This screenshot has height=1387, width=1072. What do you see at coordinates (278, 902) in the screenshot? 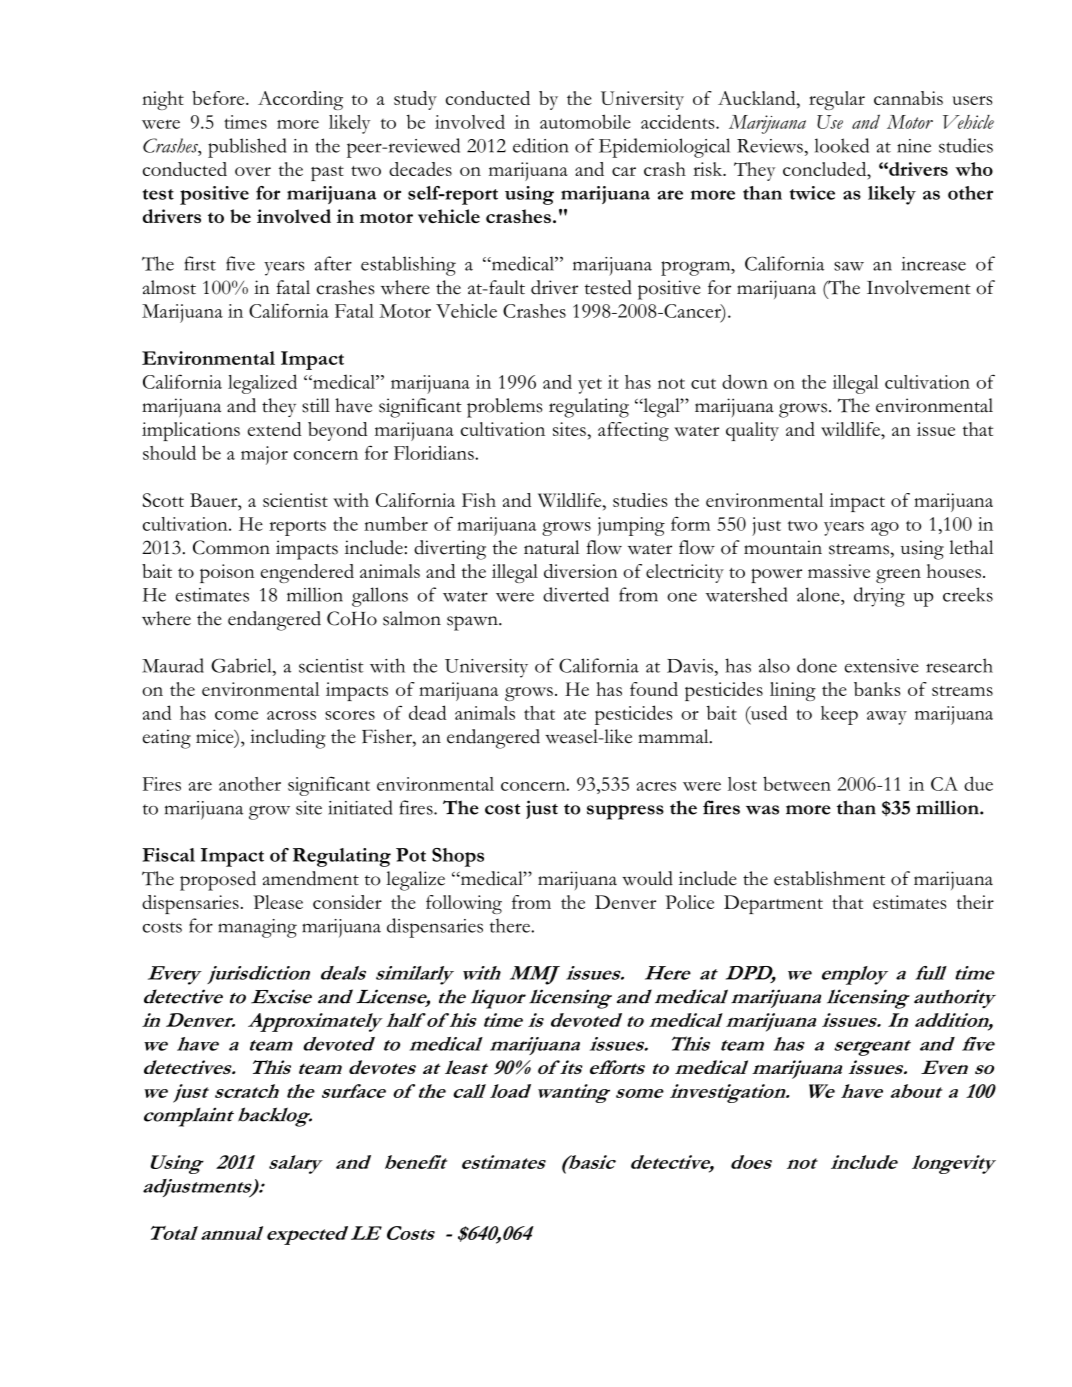
I see `Please` at bounding box center [278, 902].
